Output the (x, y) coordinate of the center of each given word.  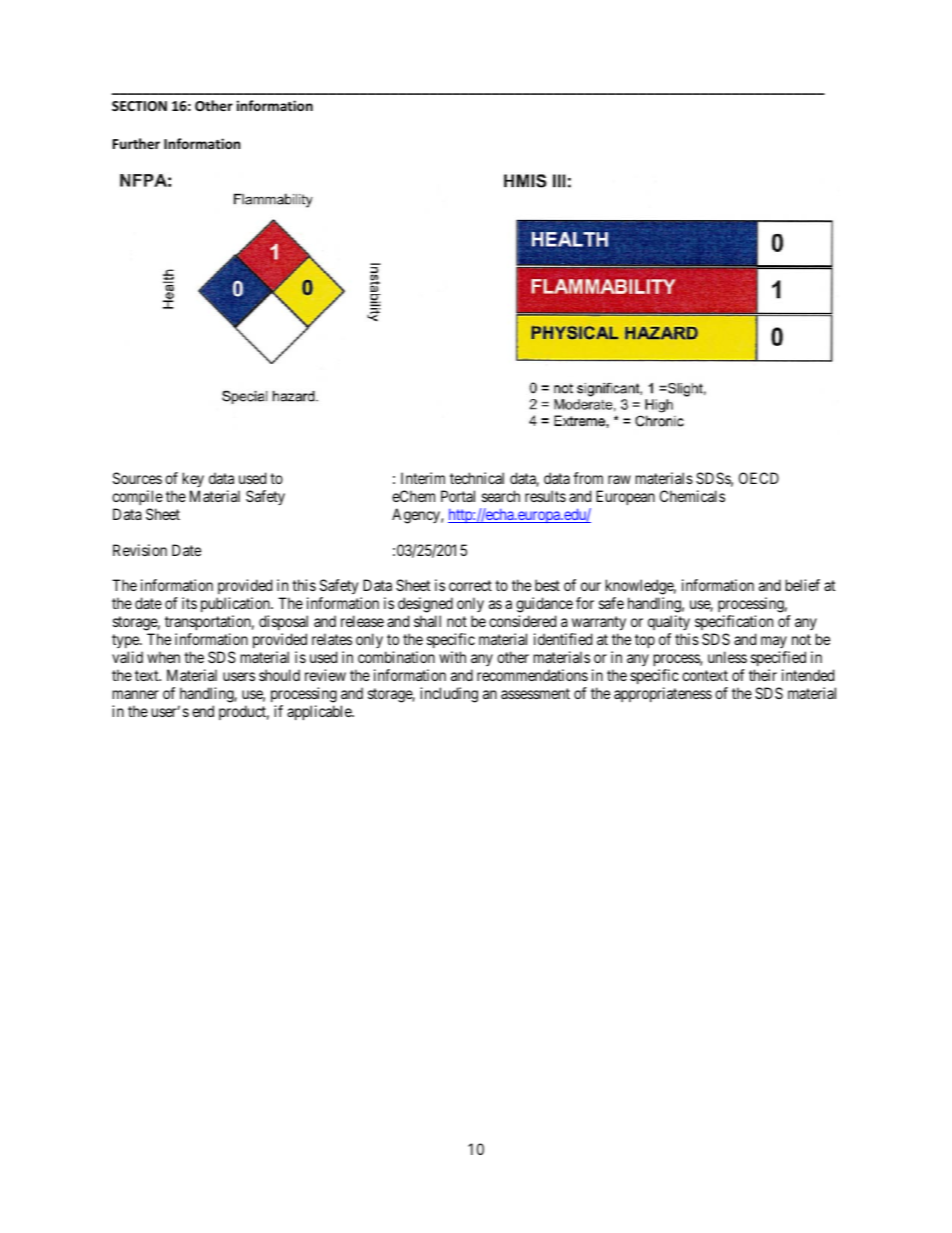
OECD (759, 478)
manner (136, 694)
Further (136, 143)
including (449, 695)
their (763, 675)
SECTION (139, 106)
